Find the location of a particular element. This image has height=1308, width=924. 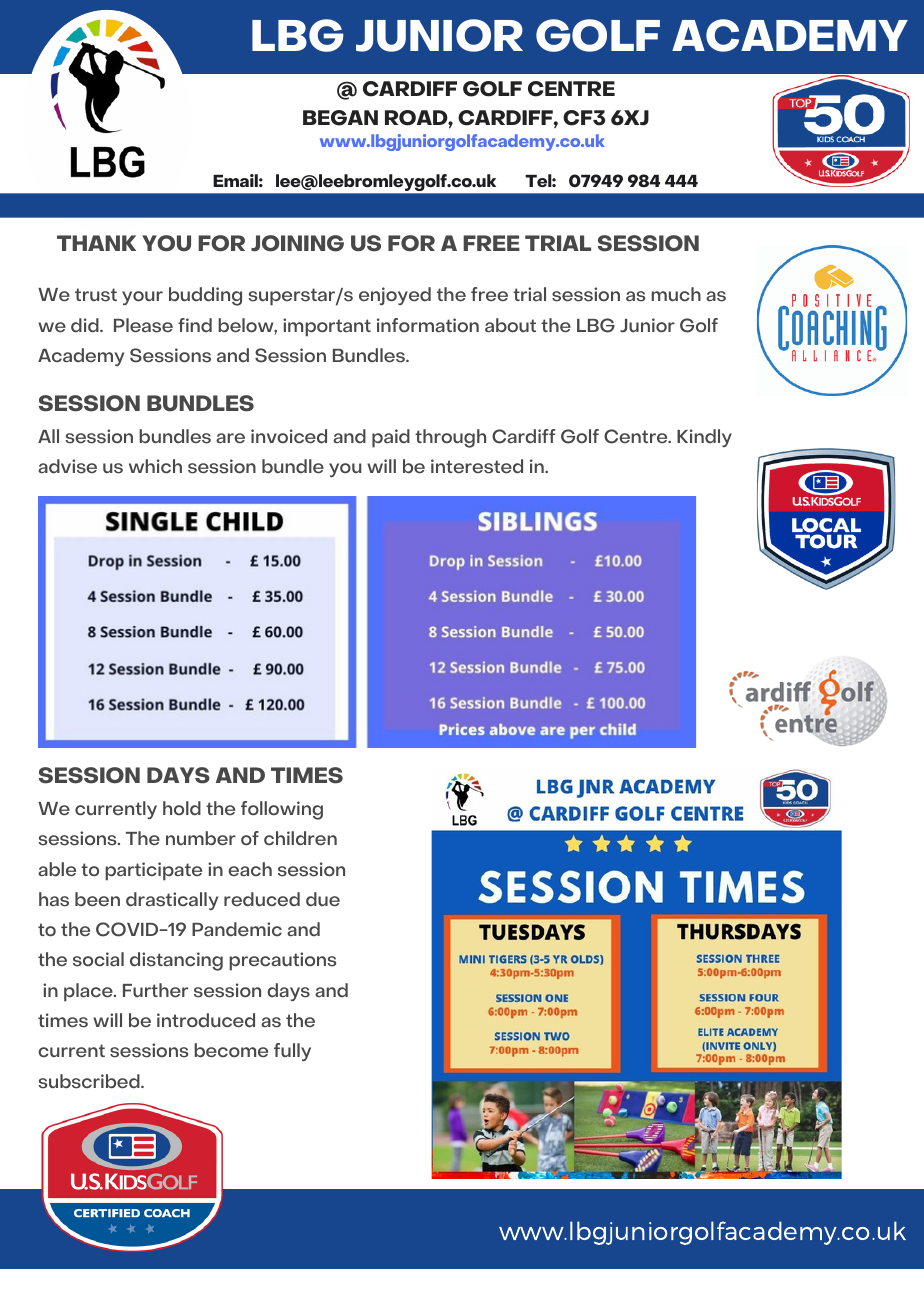

children is located at coordinates (300, 838).
